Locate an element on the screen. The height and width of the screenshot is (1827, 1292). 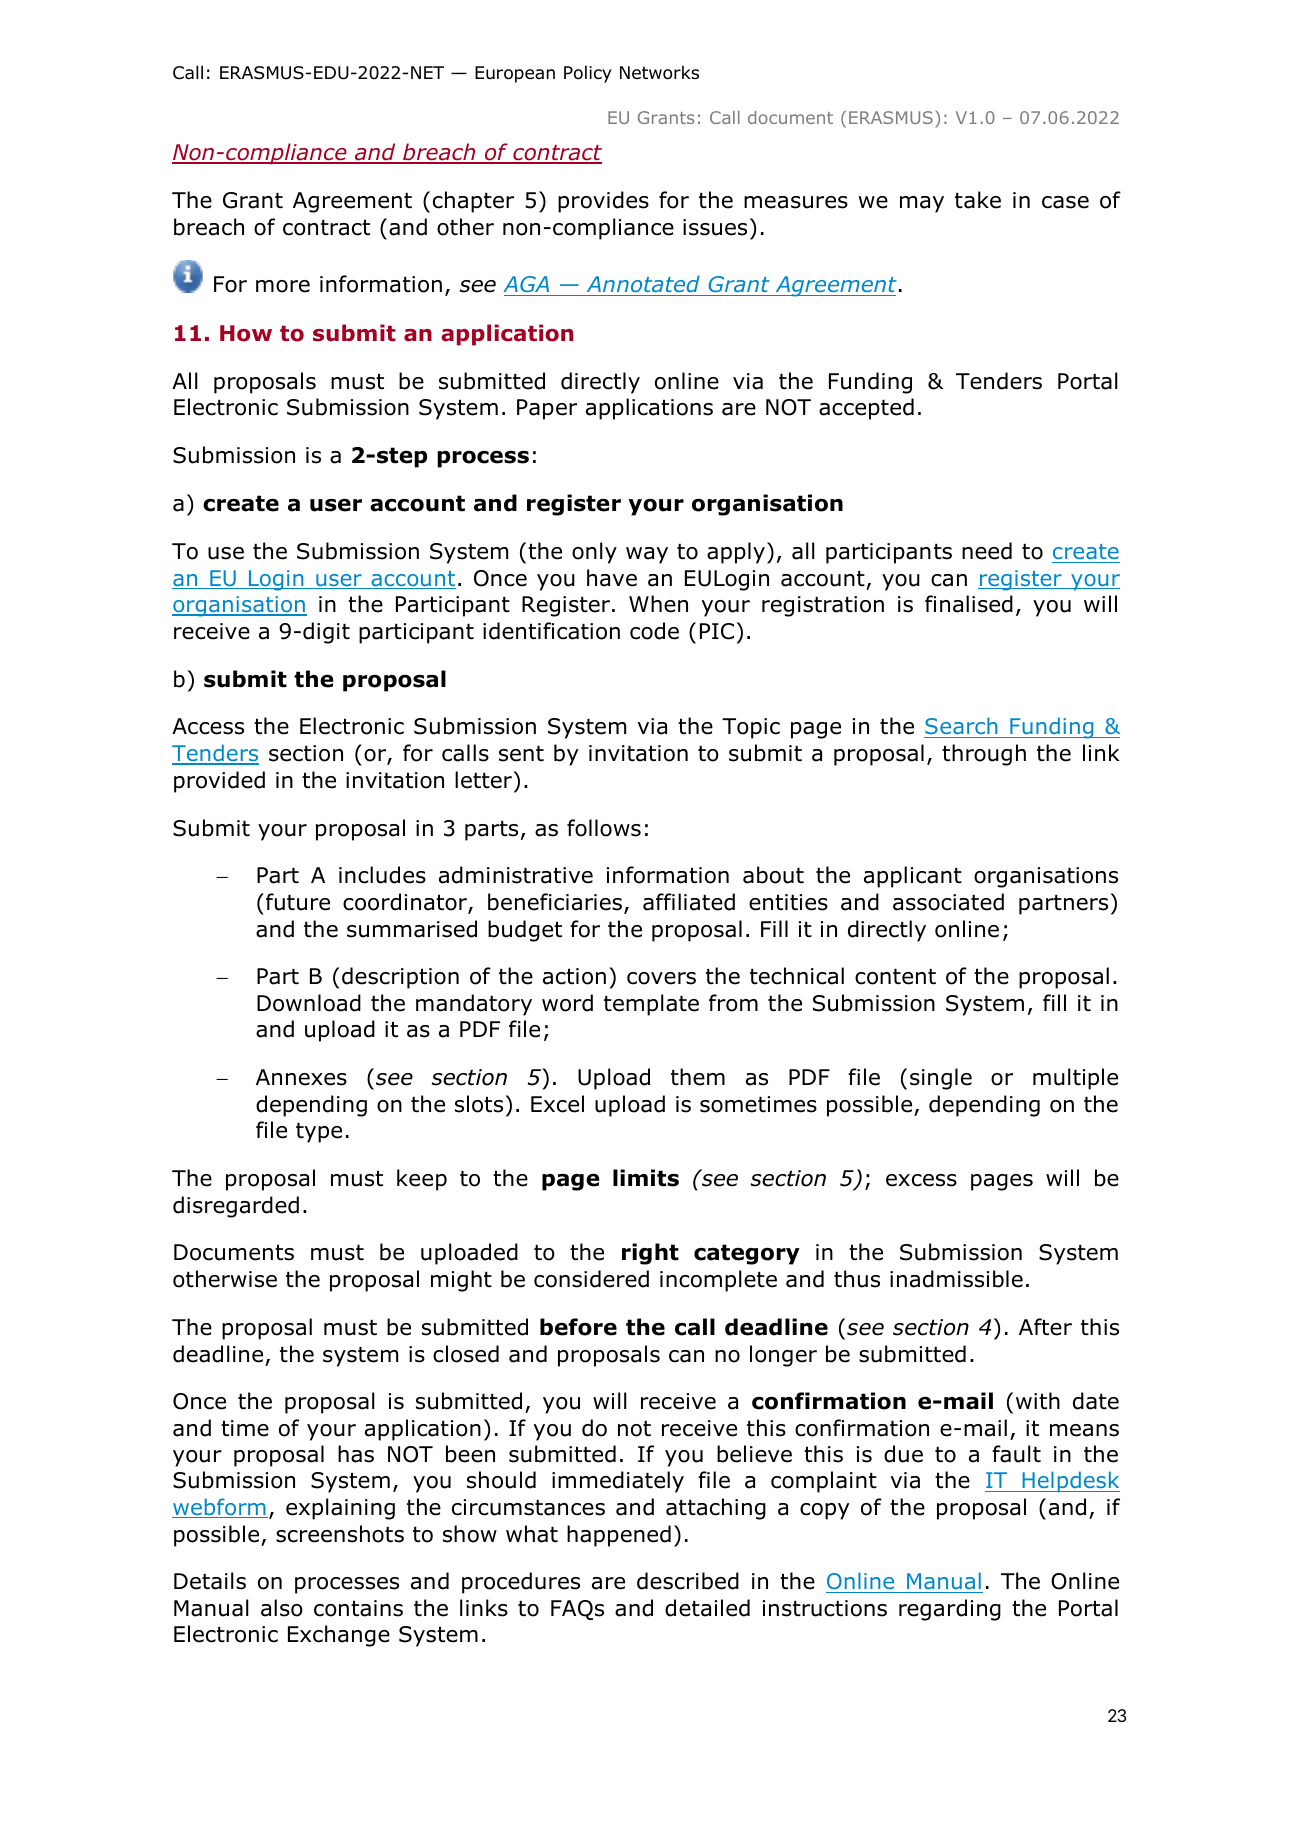
Networks is located at coordinates (659, 72).
